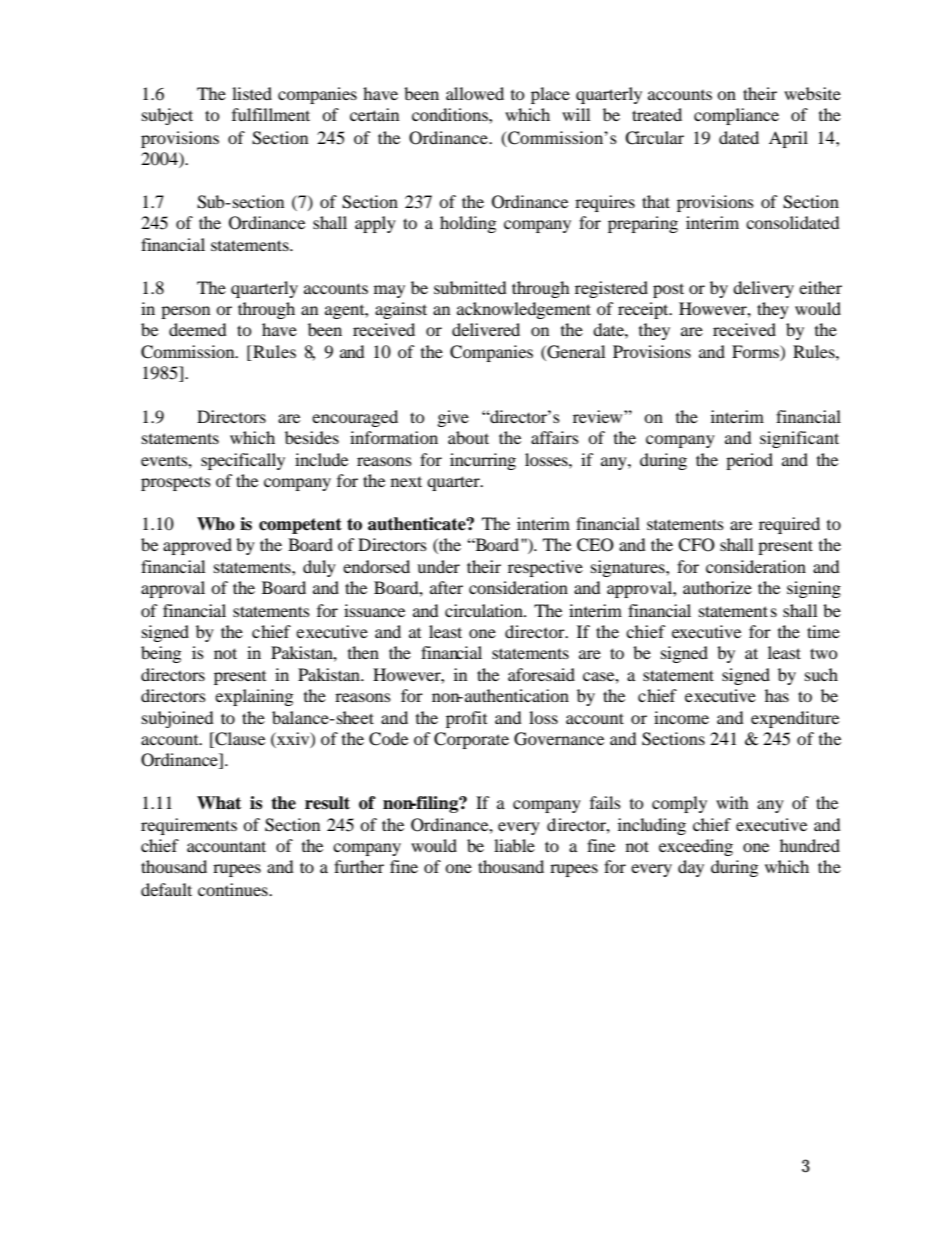  Describe the element at coordinates (485, 610) in the screenshot. I see `circulation` at that location.
